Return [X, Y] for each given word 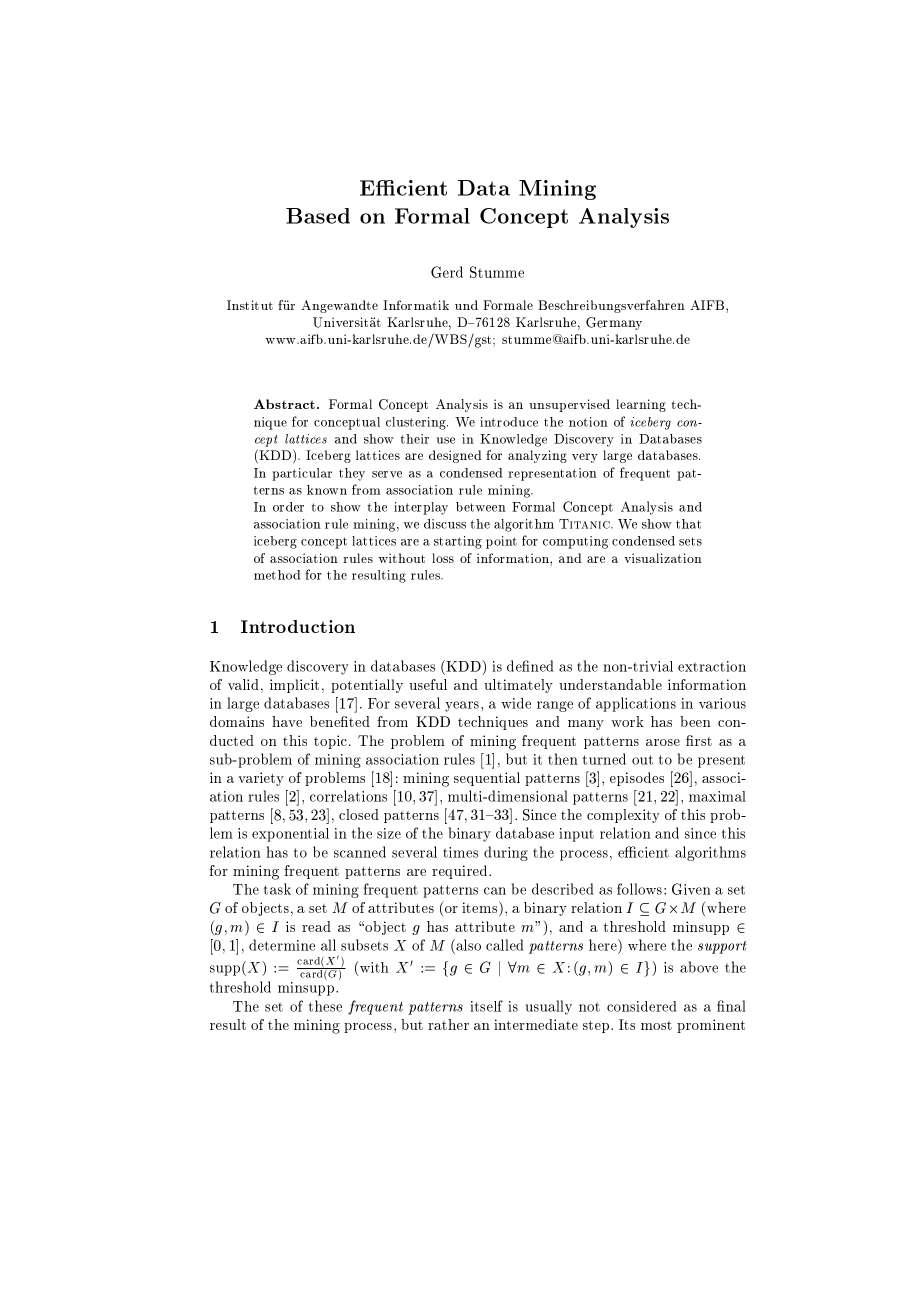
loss [443, 558]
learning [641, 405]
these [325, 1006]
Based [318, 216]
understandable [610, 684]
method [277, 575]
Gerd [447, 272]
